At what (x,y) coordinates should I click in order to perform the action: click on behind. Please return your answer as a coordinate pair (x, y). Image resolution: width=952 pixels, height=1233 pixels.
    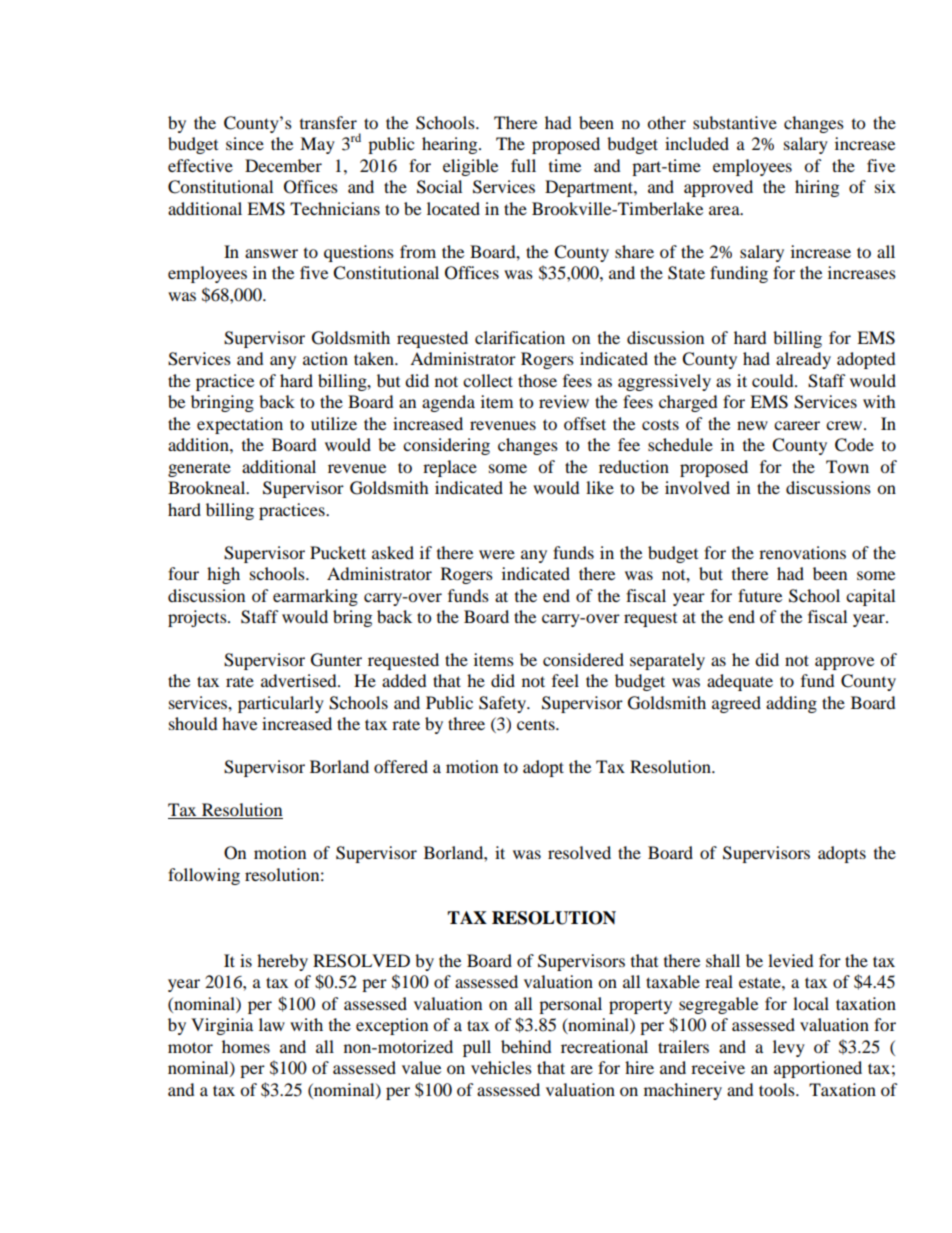
    Looking at the image, I should click on (526, 1046).
